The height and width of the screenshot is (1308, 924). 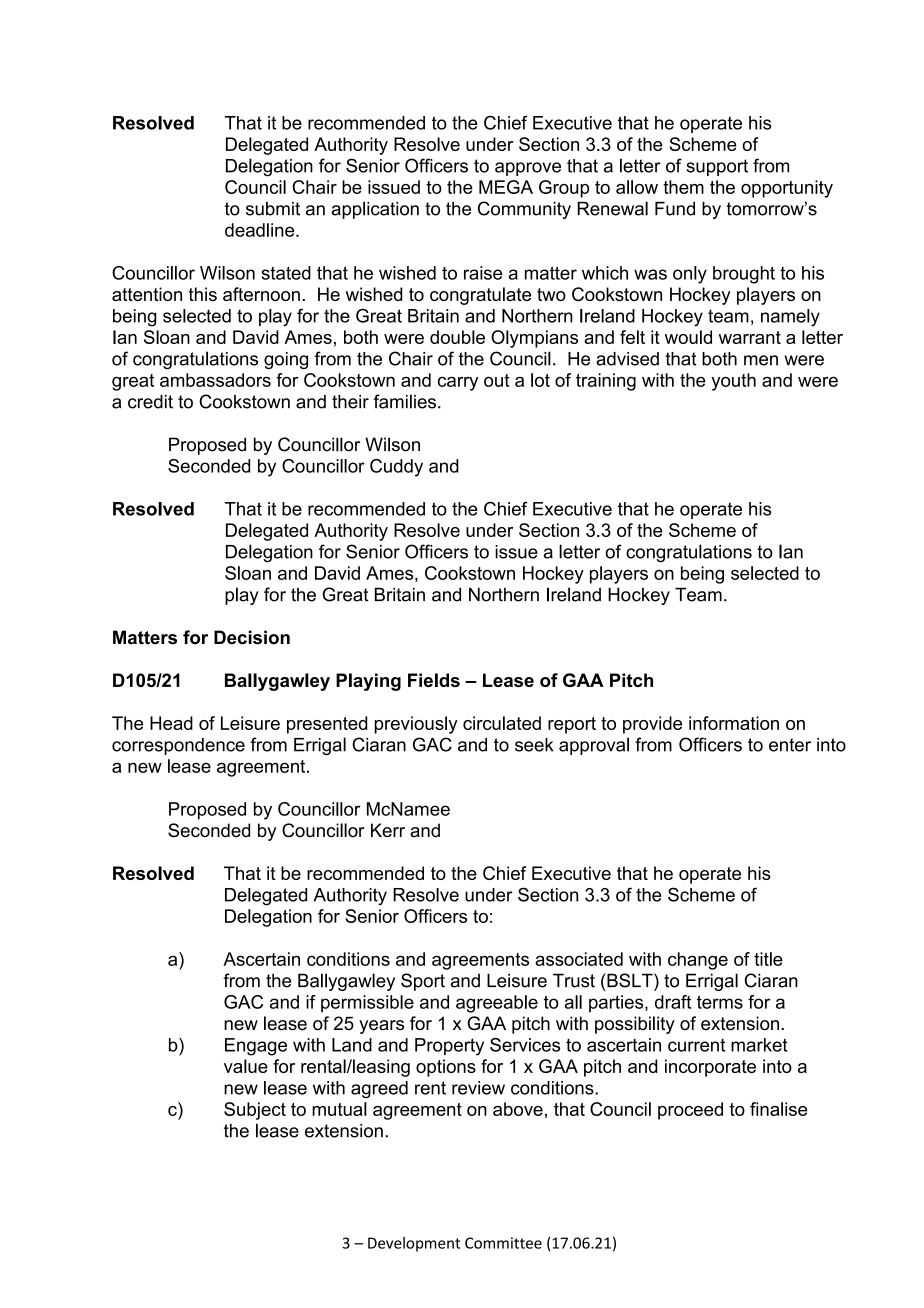 I want to click on submit, so click(x=273, y=209).
